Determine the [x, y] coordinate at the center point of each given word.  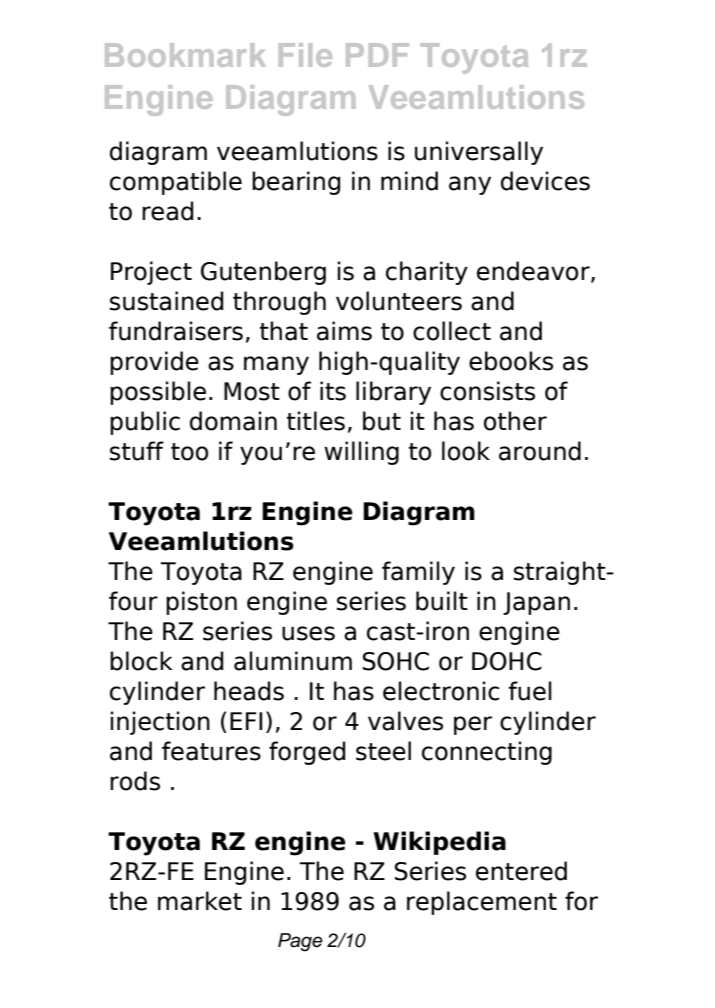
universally [479, 153]
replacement [482, 903]
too [189, 452]
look [466, 451]
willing [361, 453]
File [305, 55]
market [200, 901]
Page [300, 942]
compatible [176, 183]
